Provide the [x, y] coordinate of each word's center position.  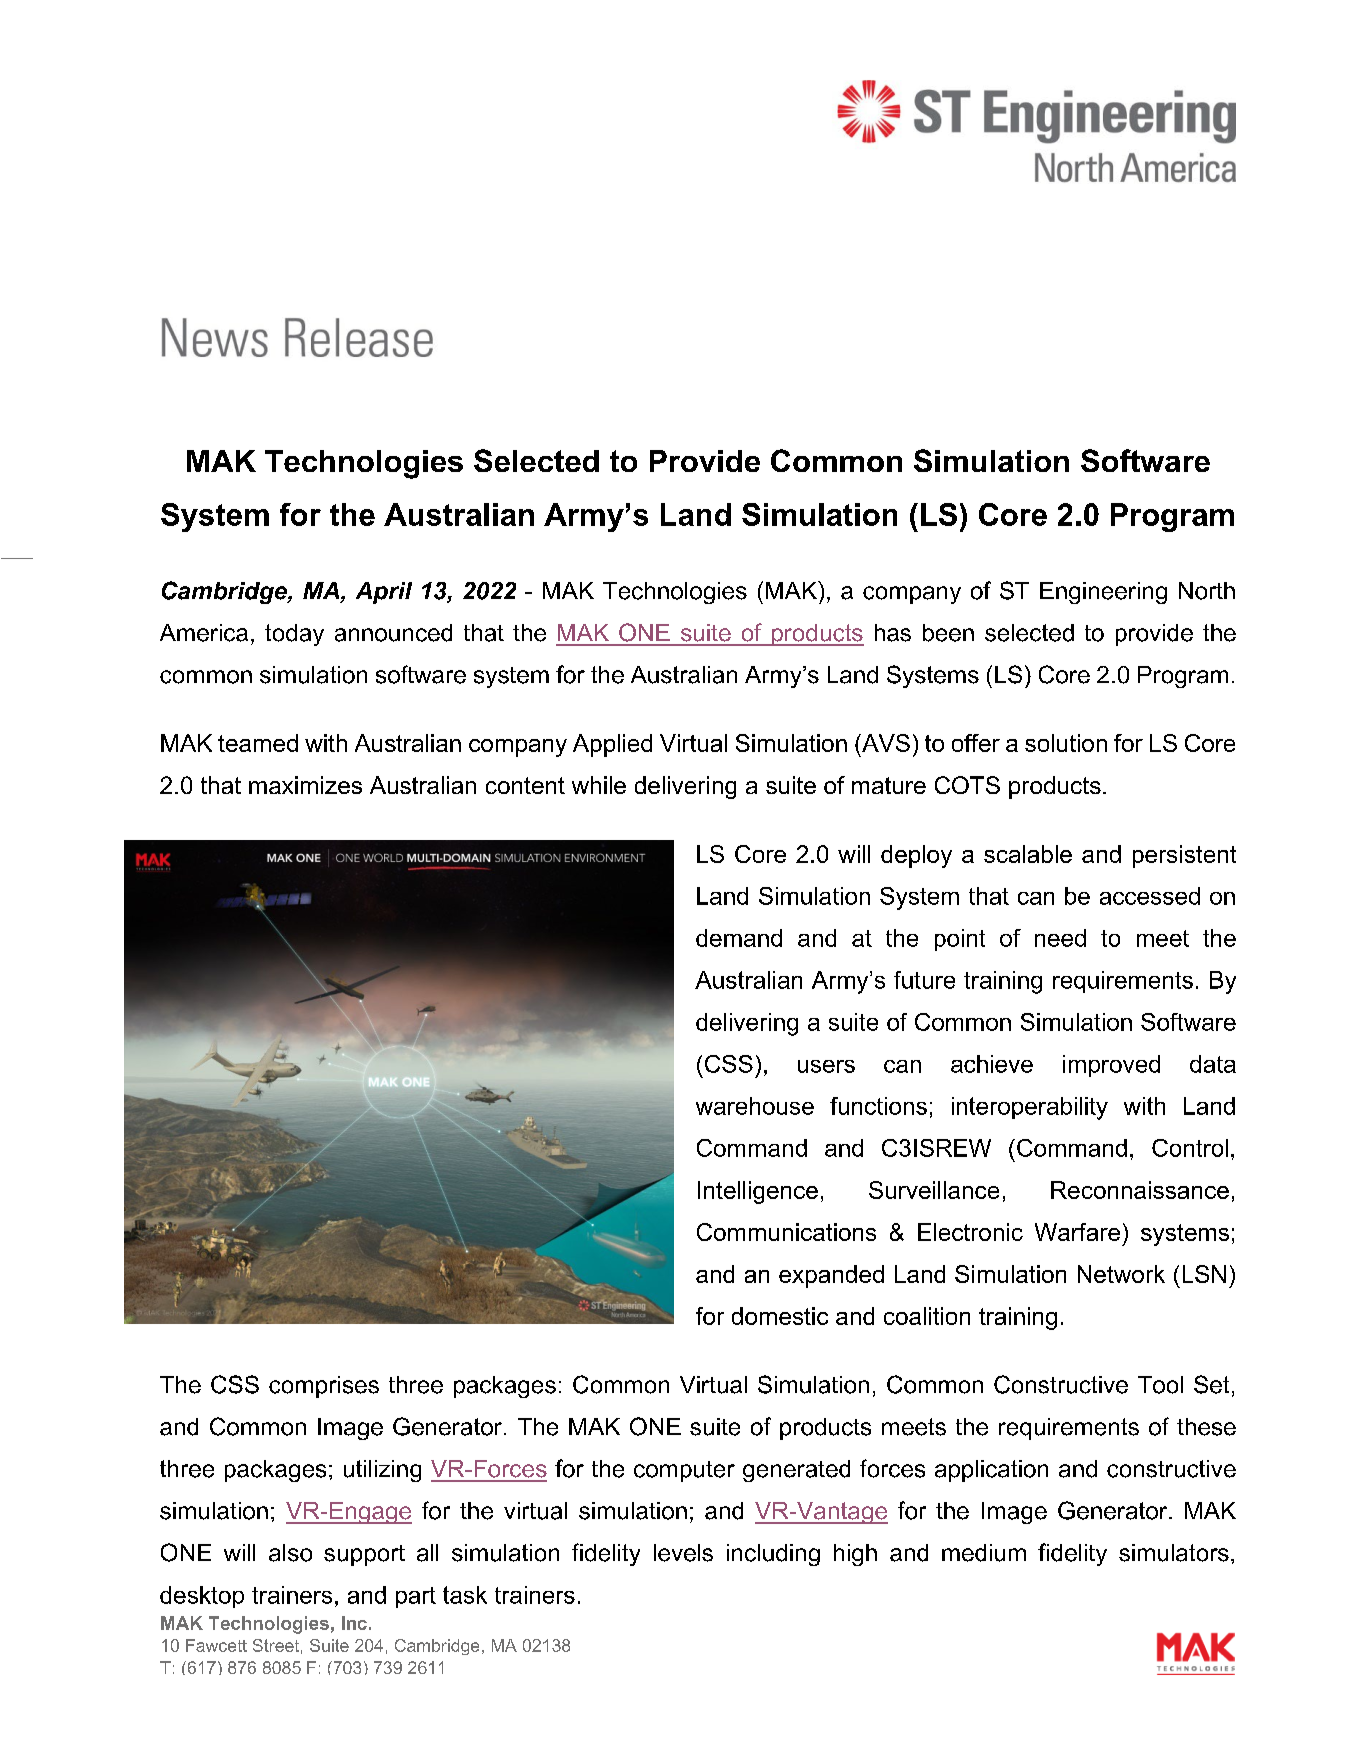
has [893, 633]
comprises [324, 1387]
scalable [1028, 854]
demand [739, 938]
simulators [1174, 1553]
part [416, 1597]
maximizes [305, 785]
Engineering [1103, 593]
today [294, 635]
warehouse [755, 1106]
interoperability [1030, 1108]
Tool [1160, 1385]
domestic [780, 1316]
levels [683, 1553]
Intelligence [758, 1192]
